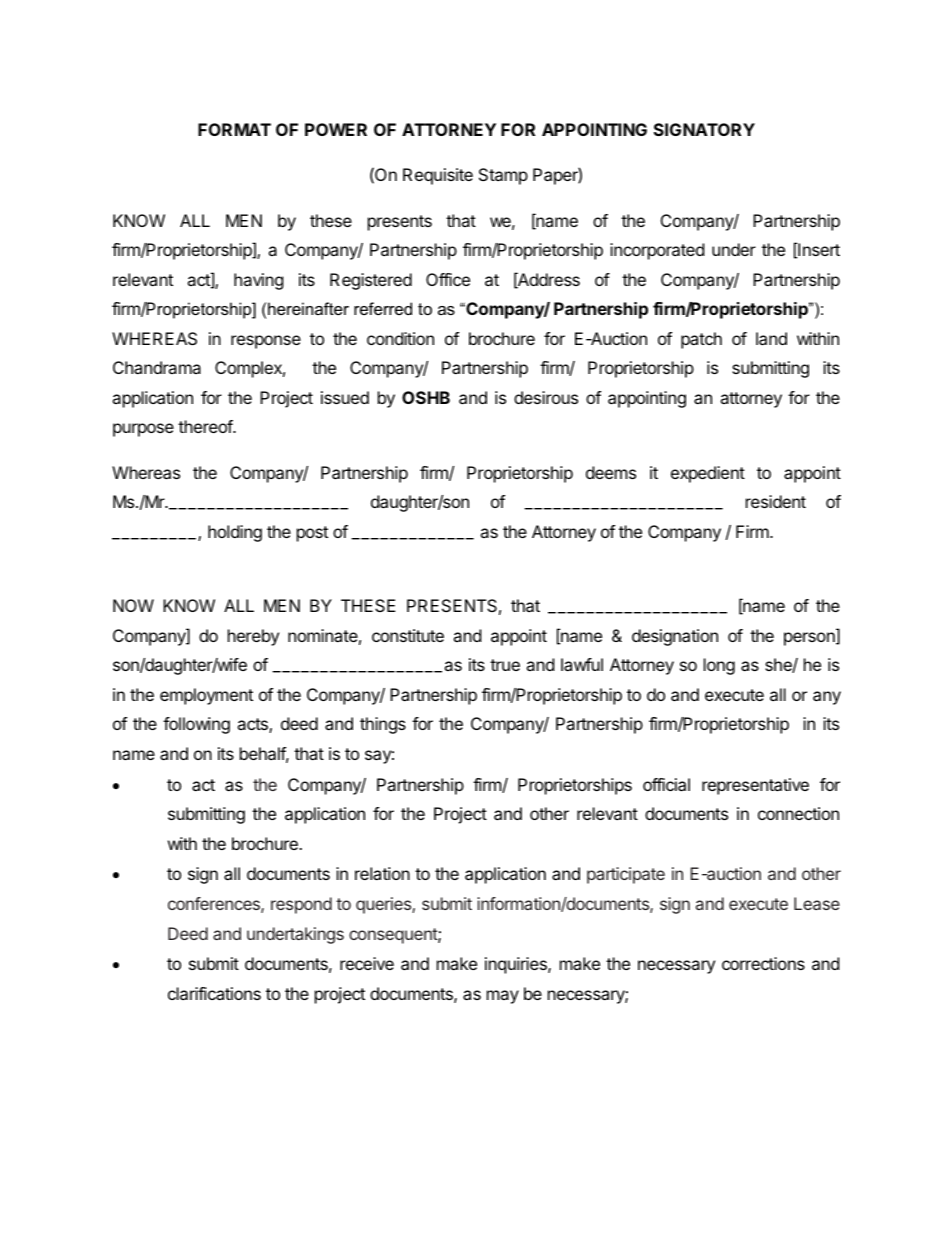 The width and height of the image is (952, 1233). Describe the element at coordinates (755, 786) in the image. I see `representative` at that location.
